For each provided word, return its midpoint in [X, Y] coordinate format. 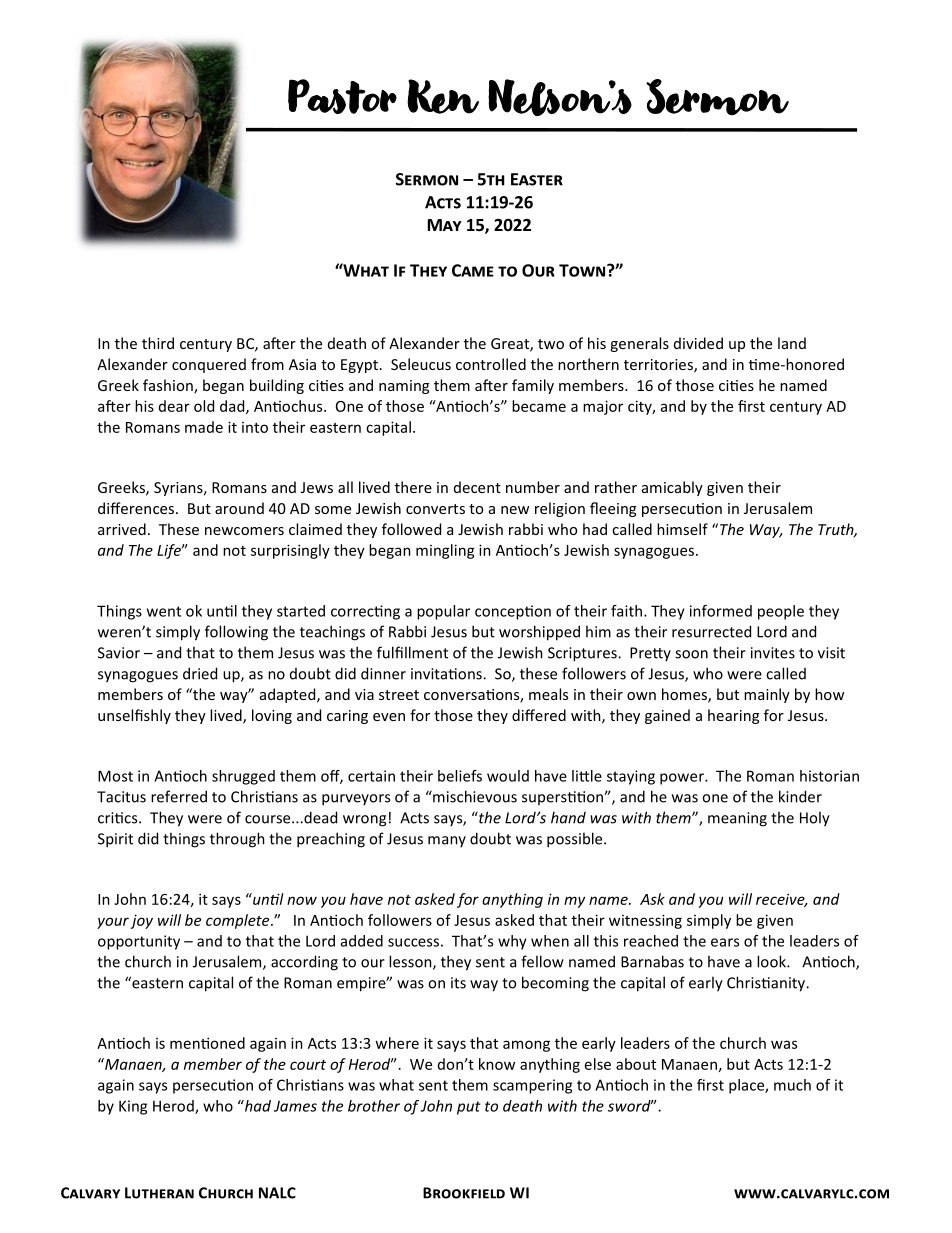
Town [582, 270]
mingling [445, 551]
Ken [443, 96]
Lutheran [159, 1193]
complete [239, 921]
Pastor [342, 96]
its [458, 983]
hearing [733, 716]
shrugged [243, 777]
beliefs [460, 776]
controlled [491, 364]
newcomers [244, 531]
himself [682, 529]
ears [725, 942]
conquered [209, 365]
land [792, 343]
